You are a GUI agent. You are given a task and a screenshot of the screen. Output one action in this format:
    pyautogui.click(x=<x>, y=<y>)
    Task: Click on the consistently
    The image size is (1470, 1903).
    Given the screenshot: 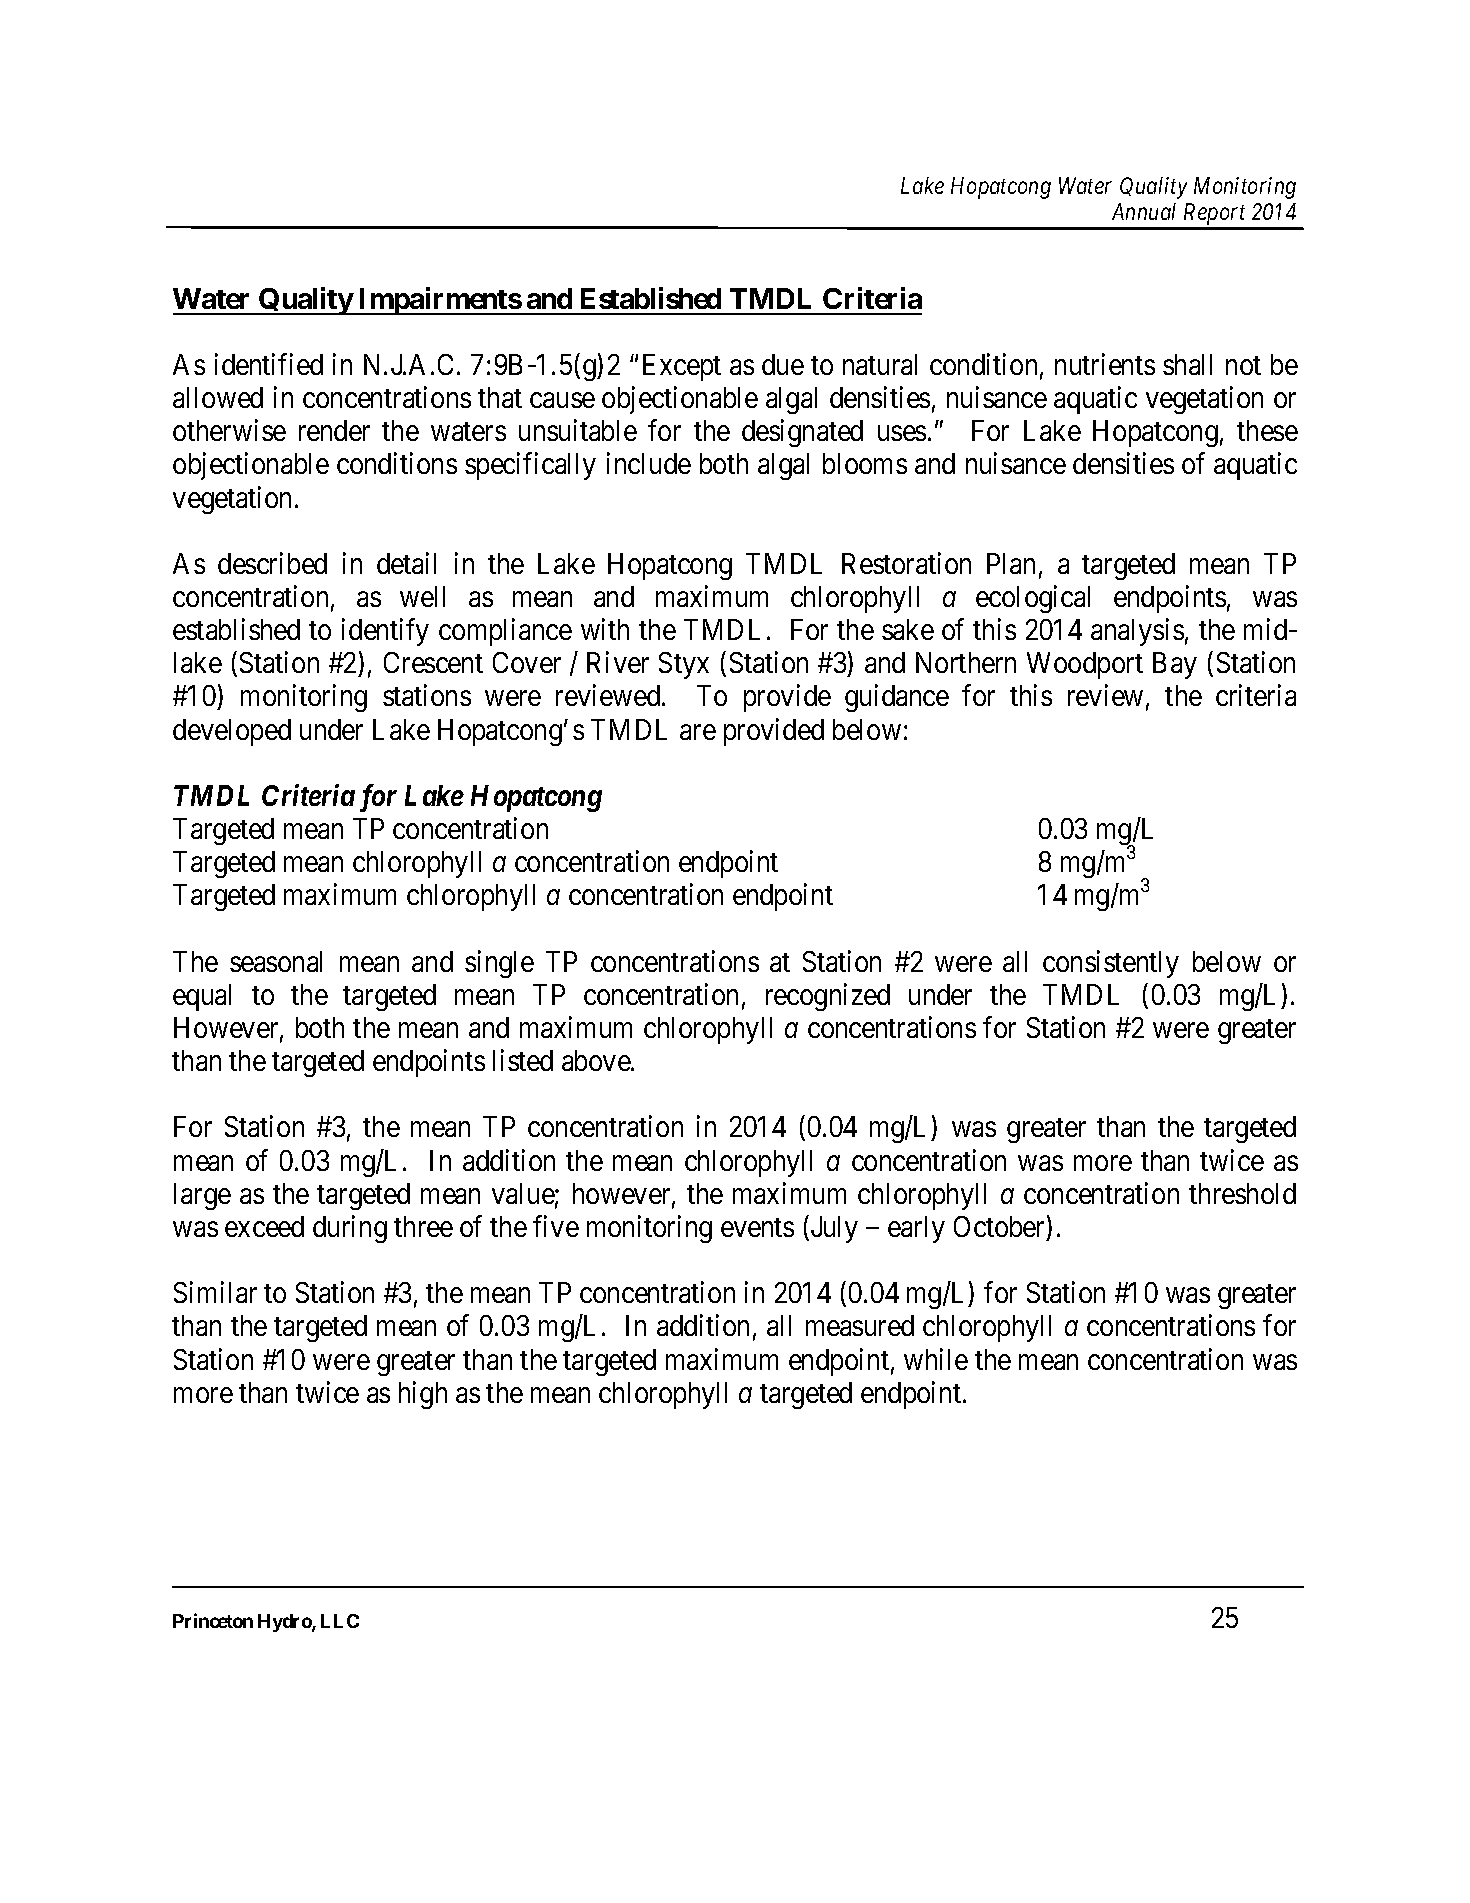 What is the action you would take?
    pyautogui.click(x=1111, y=964)
